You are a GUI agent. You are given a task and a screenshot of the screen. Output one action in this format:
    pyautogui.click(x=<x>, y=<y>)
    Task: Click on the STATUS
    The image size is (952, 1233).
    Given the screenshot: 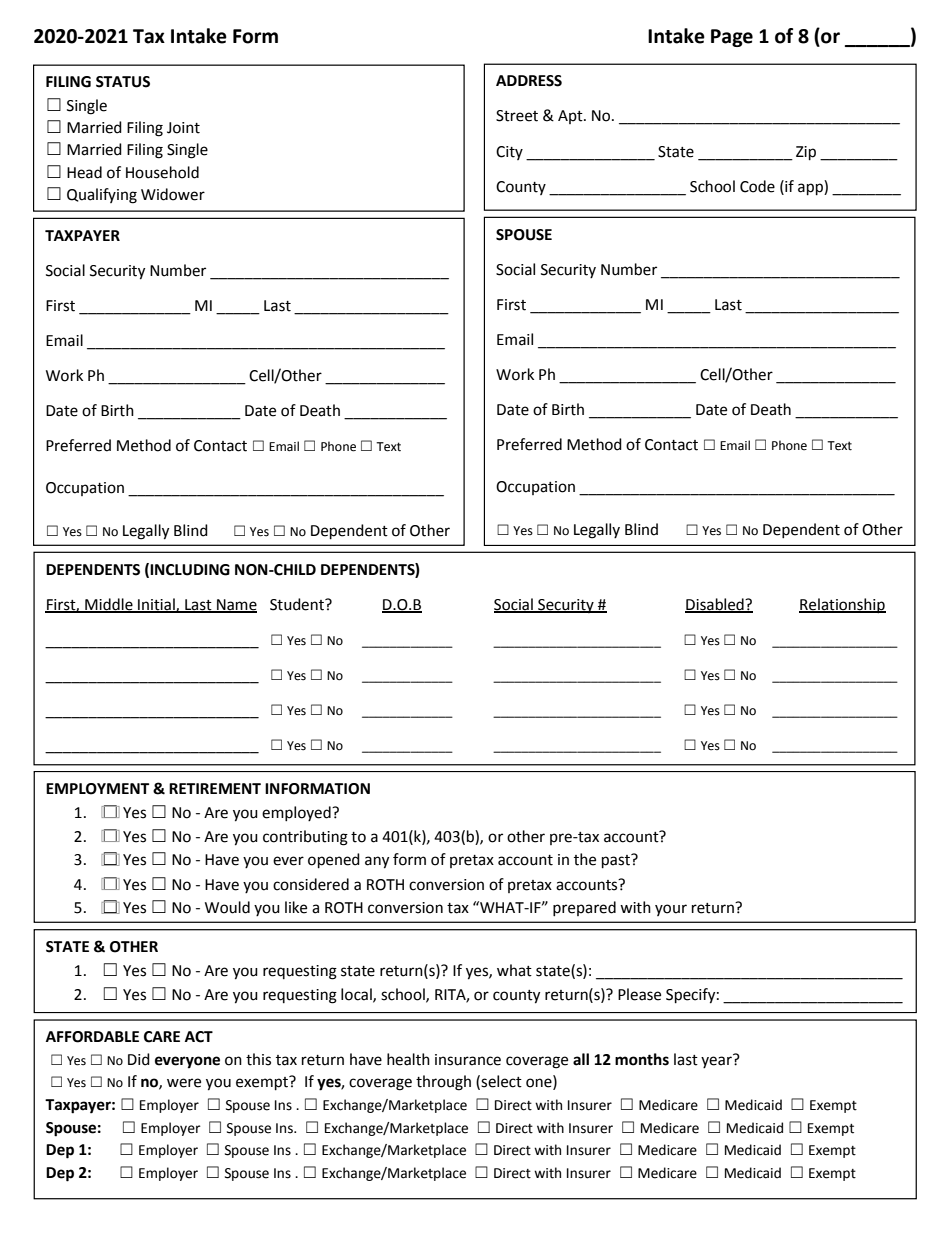 What is the action you would take?
    pyautogui.click(x=123, y=82)
